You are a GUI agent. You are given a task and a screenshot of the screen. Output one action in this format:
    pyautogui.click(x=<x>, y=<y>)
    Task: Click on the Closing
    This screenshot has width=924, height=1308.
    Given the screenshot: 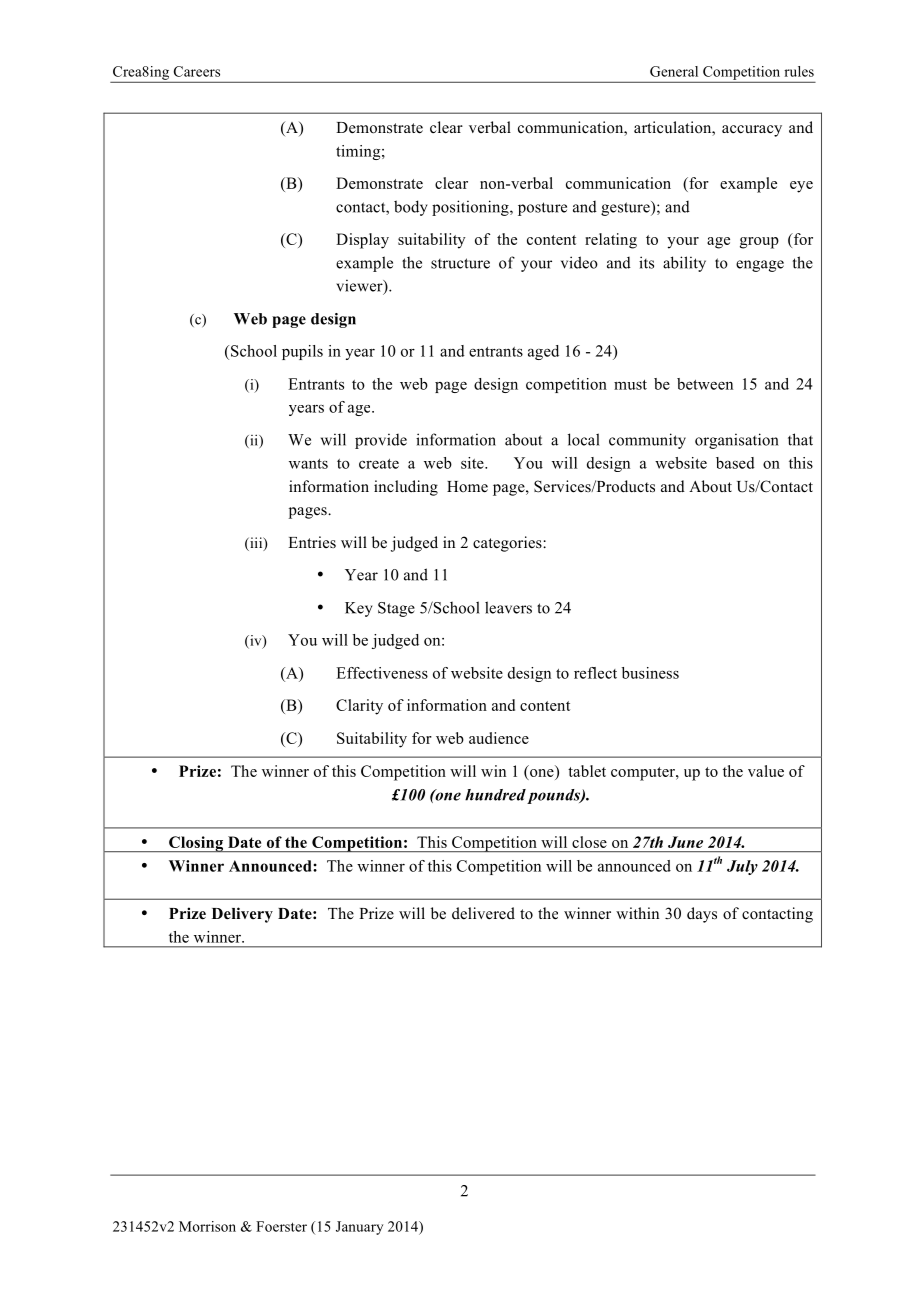 What is the action you would take?
    pyautogui.click(x=196, y=844)
